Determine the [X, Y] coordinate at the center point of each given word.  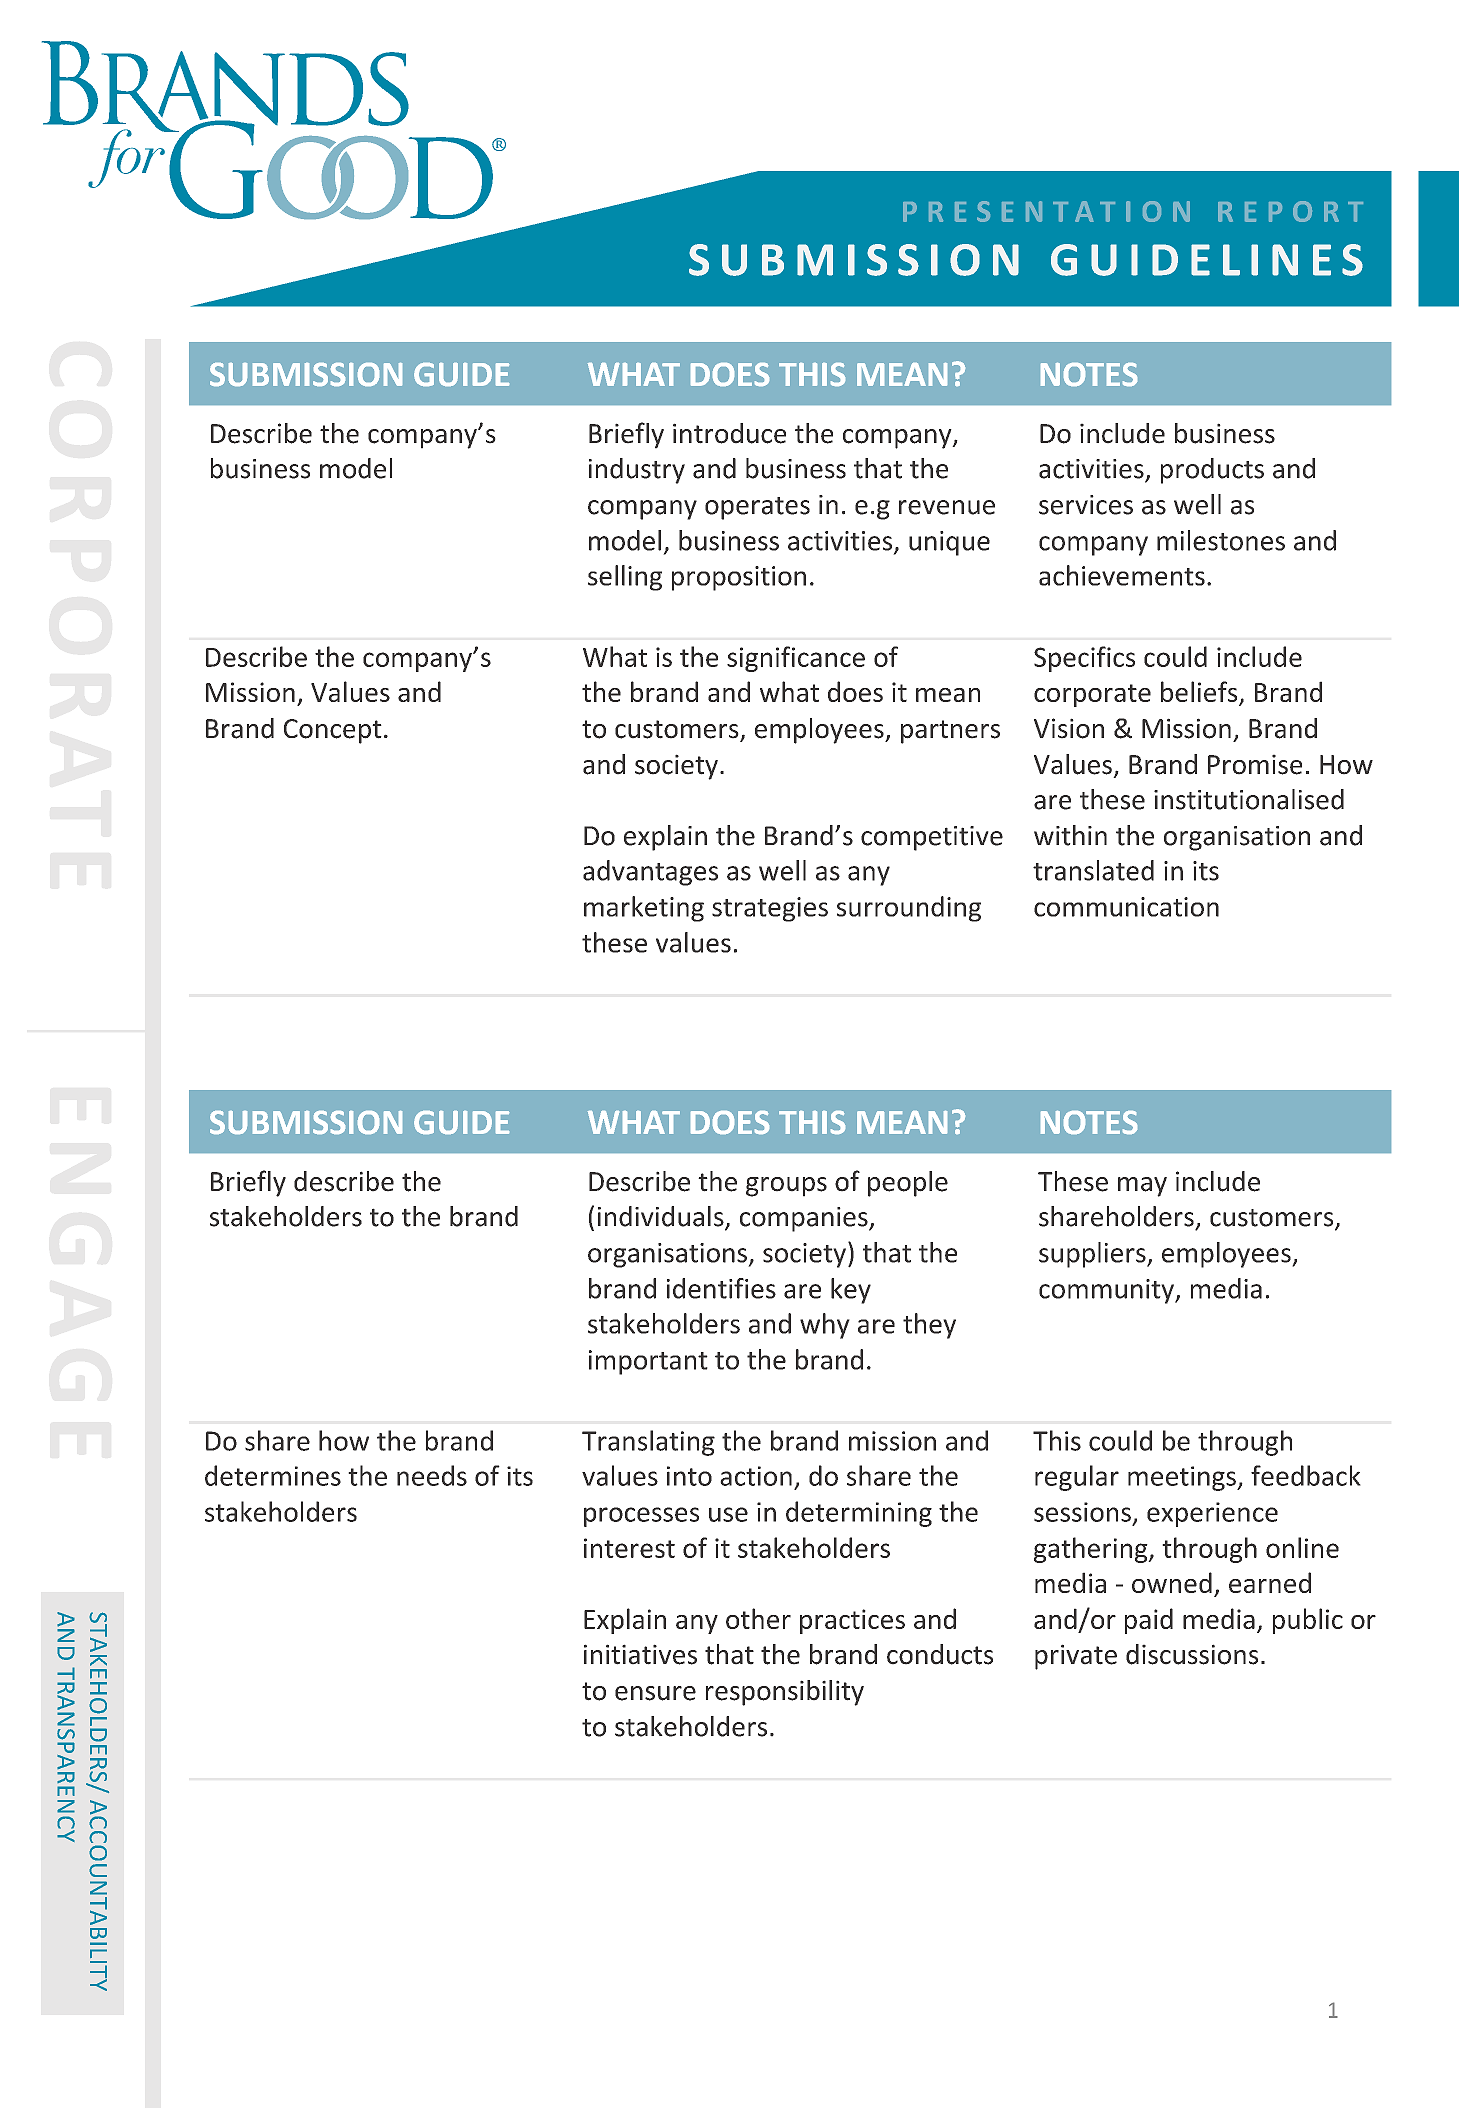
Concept [333, 731]
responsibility [785, 1693]
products [1212, 471]
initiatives [640, 1654]
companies [805, 1219]
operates [757, 508]
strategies [770, 909]
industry [637, 471]
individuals [662, 1217]
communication [1126, 907]
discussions [1192, 1654]
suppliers [1093, 1255]
